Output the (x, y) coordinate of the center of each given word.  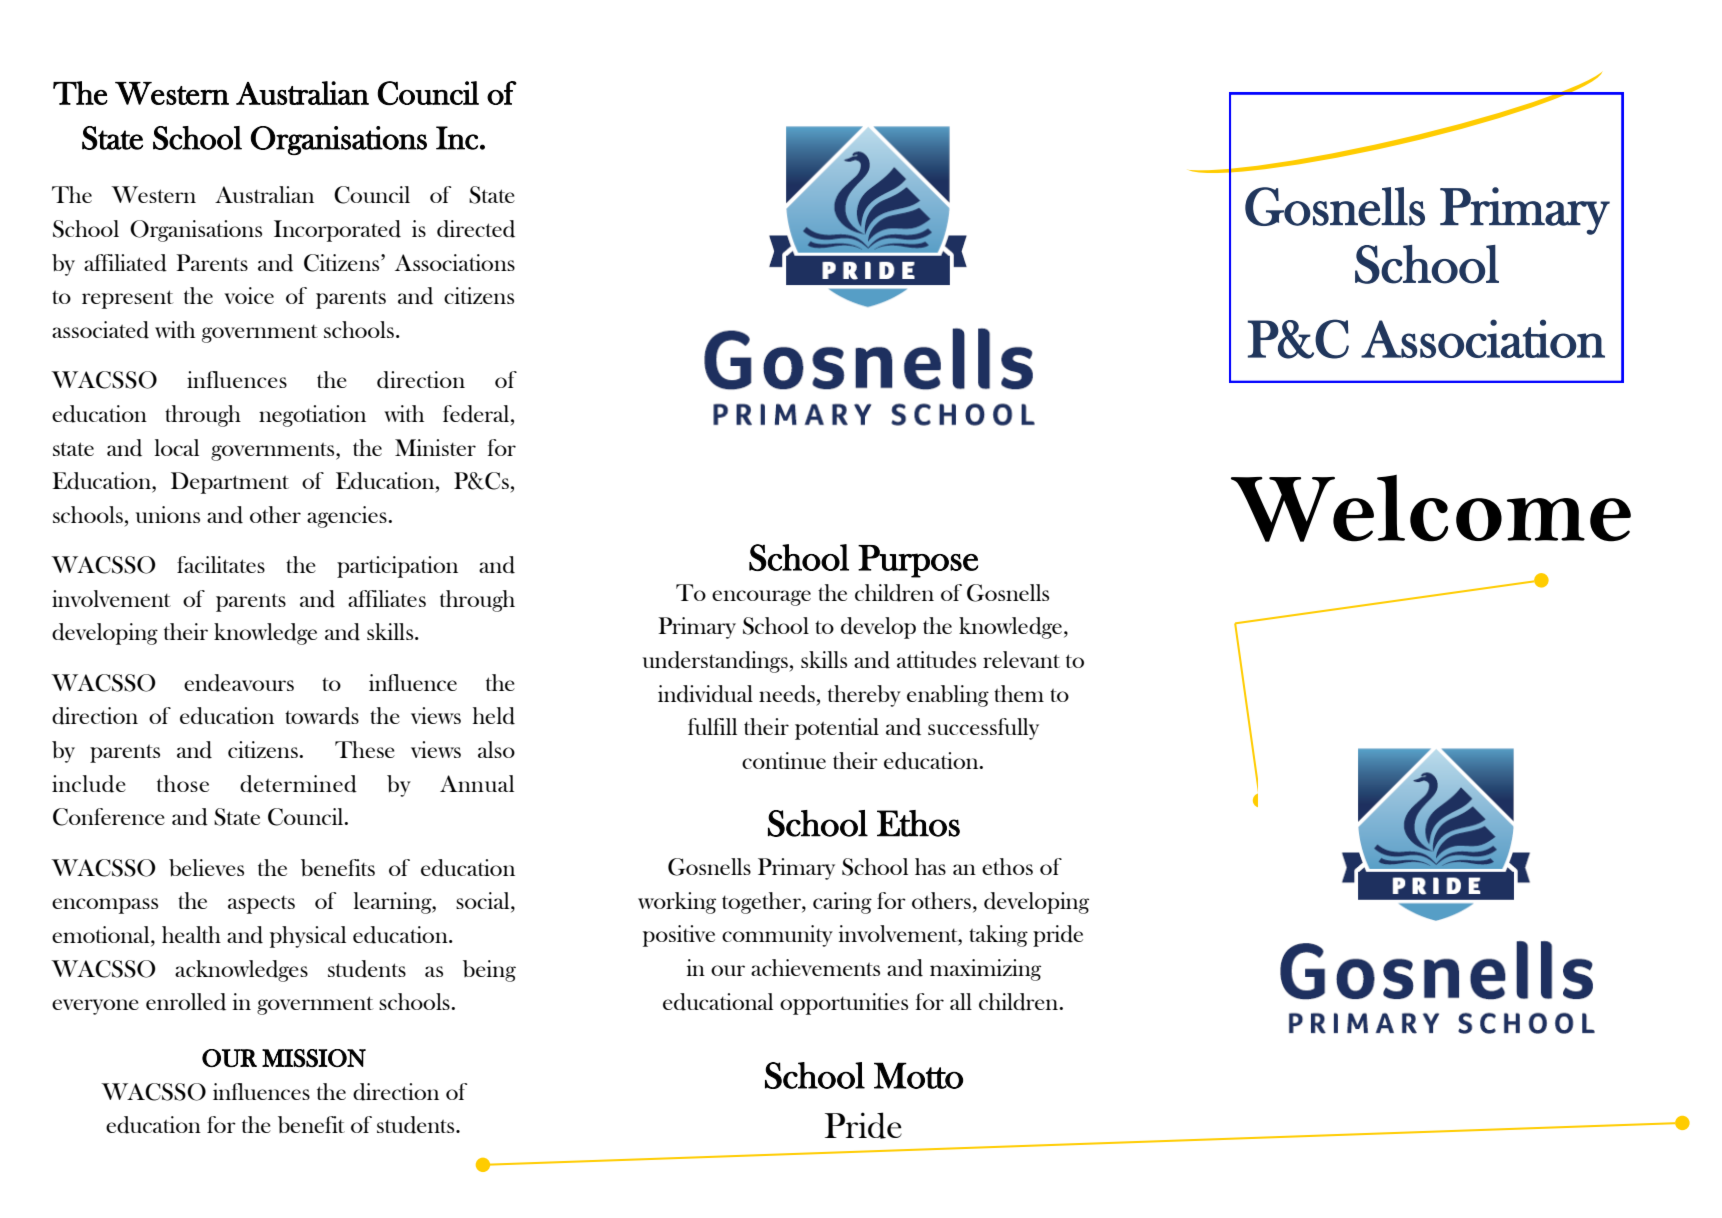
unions (168, 514)
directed (476, 229)
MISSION (314, 1058)
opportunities (844, 1004)
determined (298, 784)
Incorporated (337, 231)
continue (784, 760)
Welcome (1431, 508)
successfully (983, 729)
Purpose (918, 561)
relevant (1021, 659)
